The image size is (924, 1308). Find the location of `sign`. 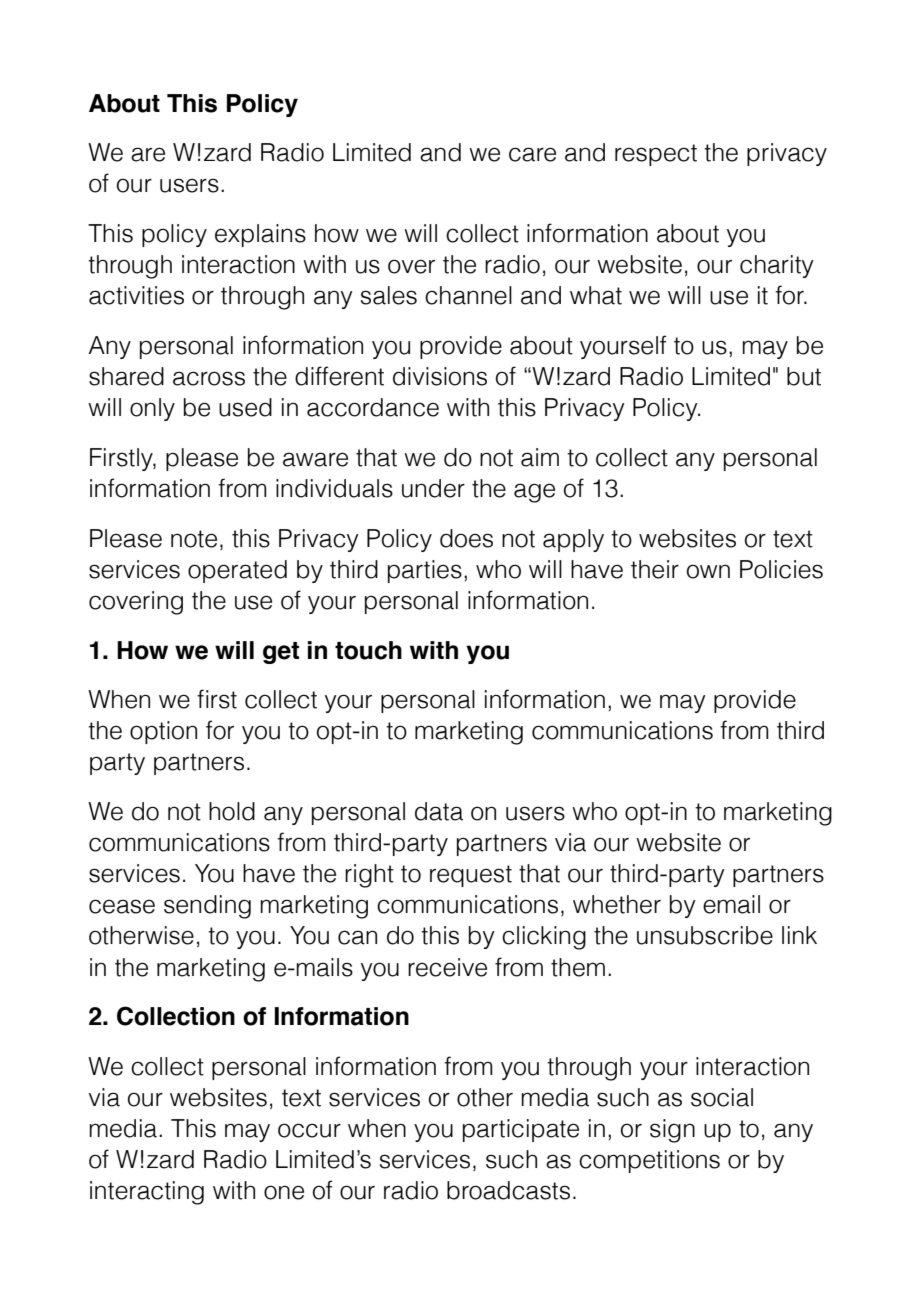

sign is located at coordinates (672, 1131).
